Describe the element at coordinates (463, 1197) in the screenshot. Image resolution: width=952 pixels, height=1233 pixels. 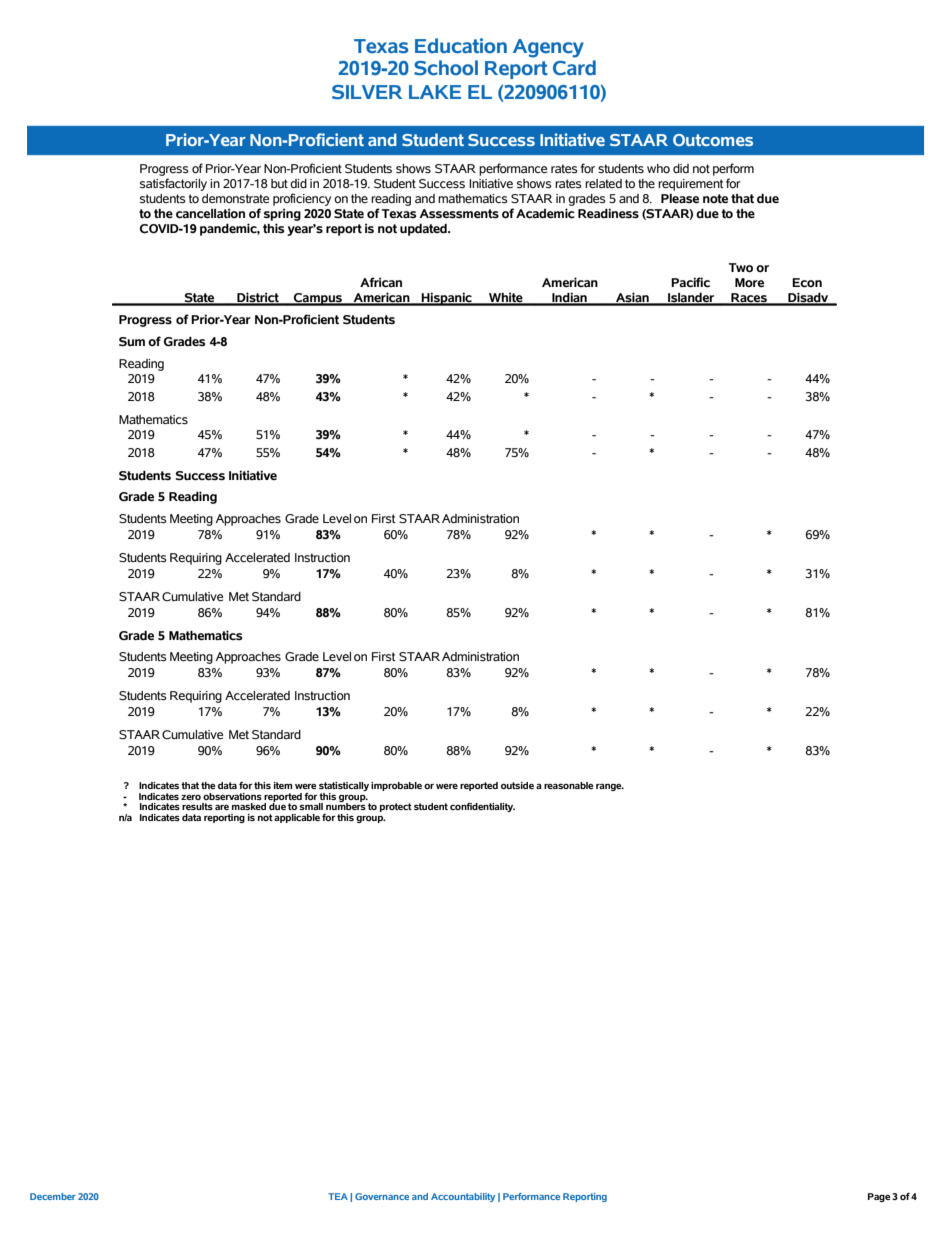
I see `Accountability` at that location.
